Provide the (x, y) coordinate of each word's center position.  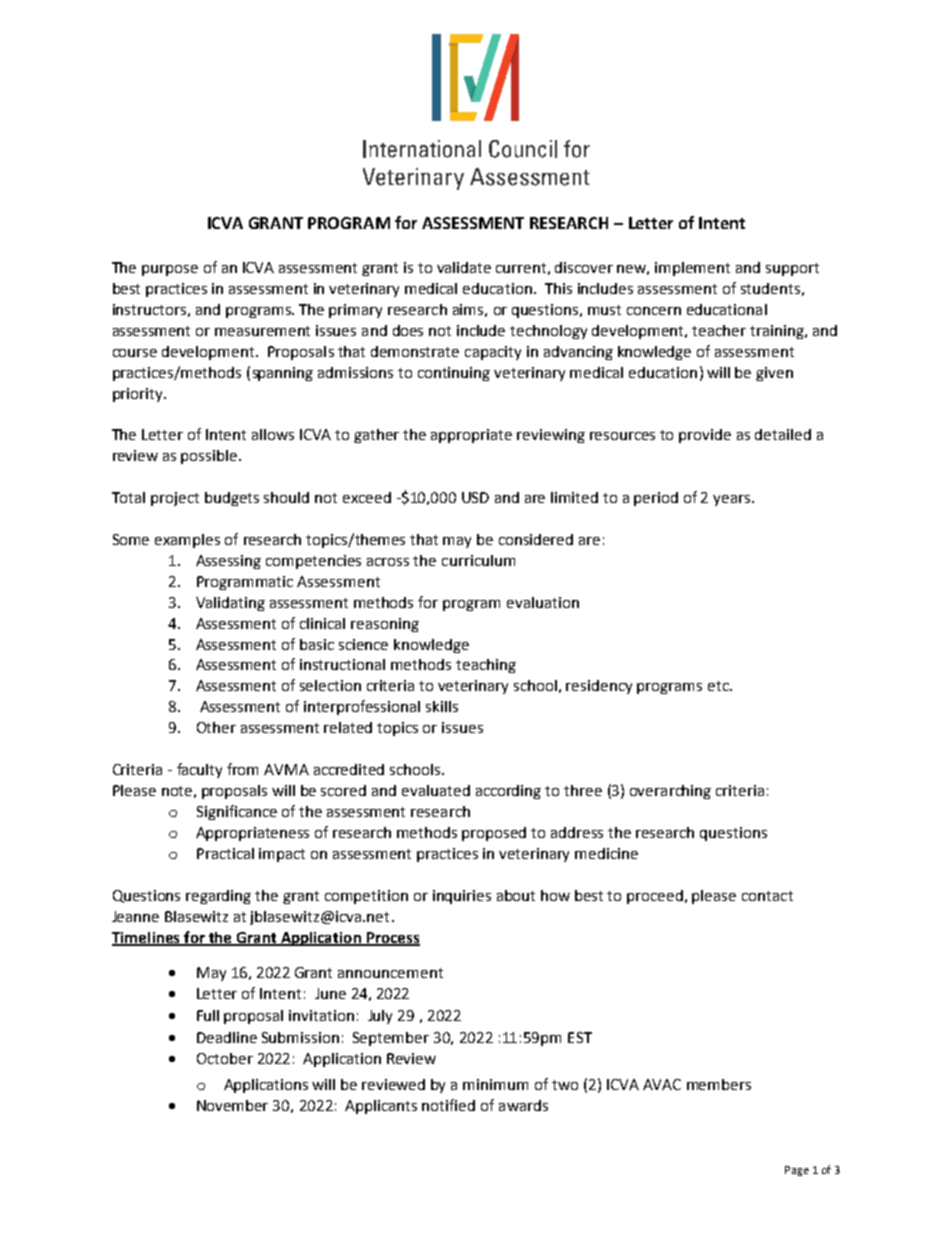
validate (464, 267)
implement (692, 269)
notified (448, 1105)
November (232, 1105)
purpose (170, 270)
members (719, 1084)
